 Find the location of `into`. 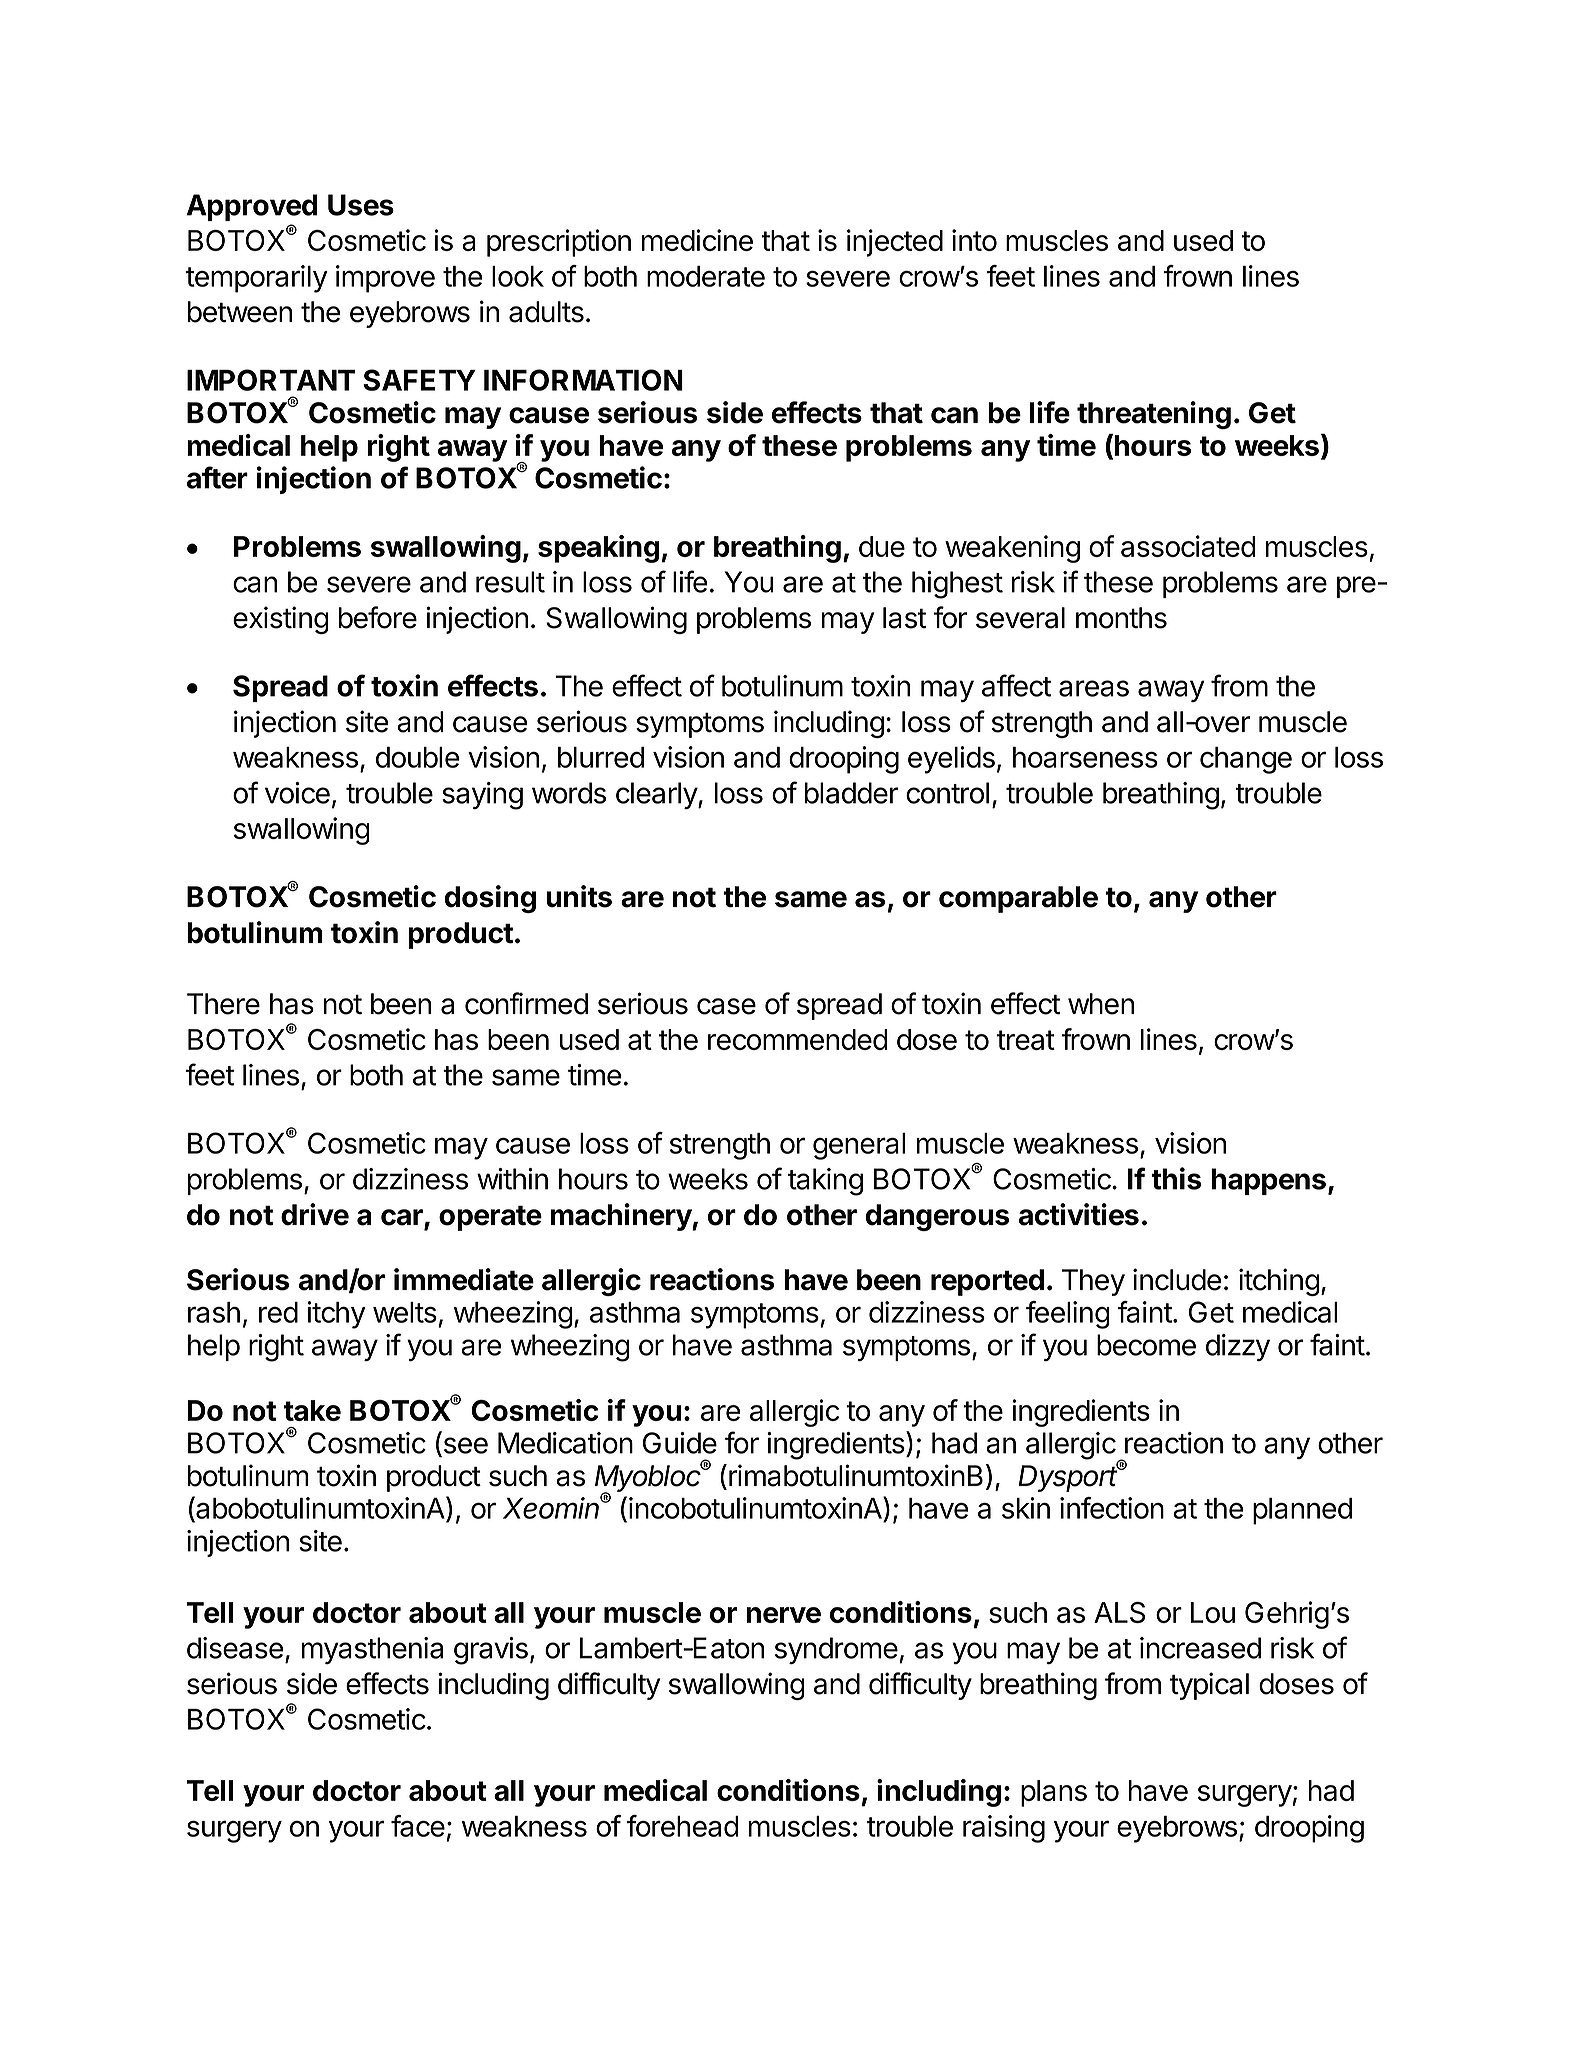

into is located at coordinates (974, 240).
